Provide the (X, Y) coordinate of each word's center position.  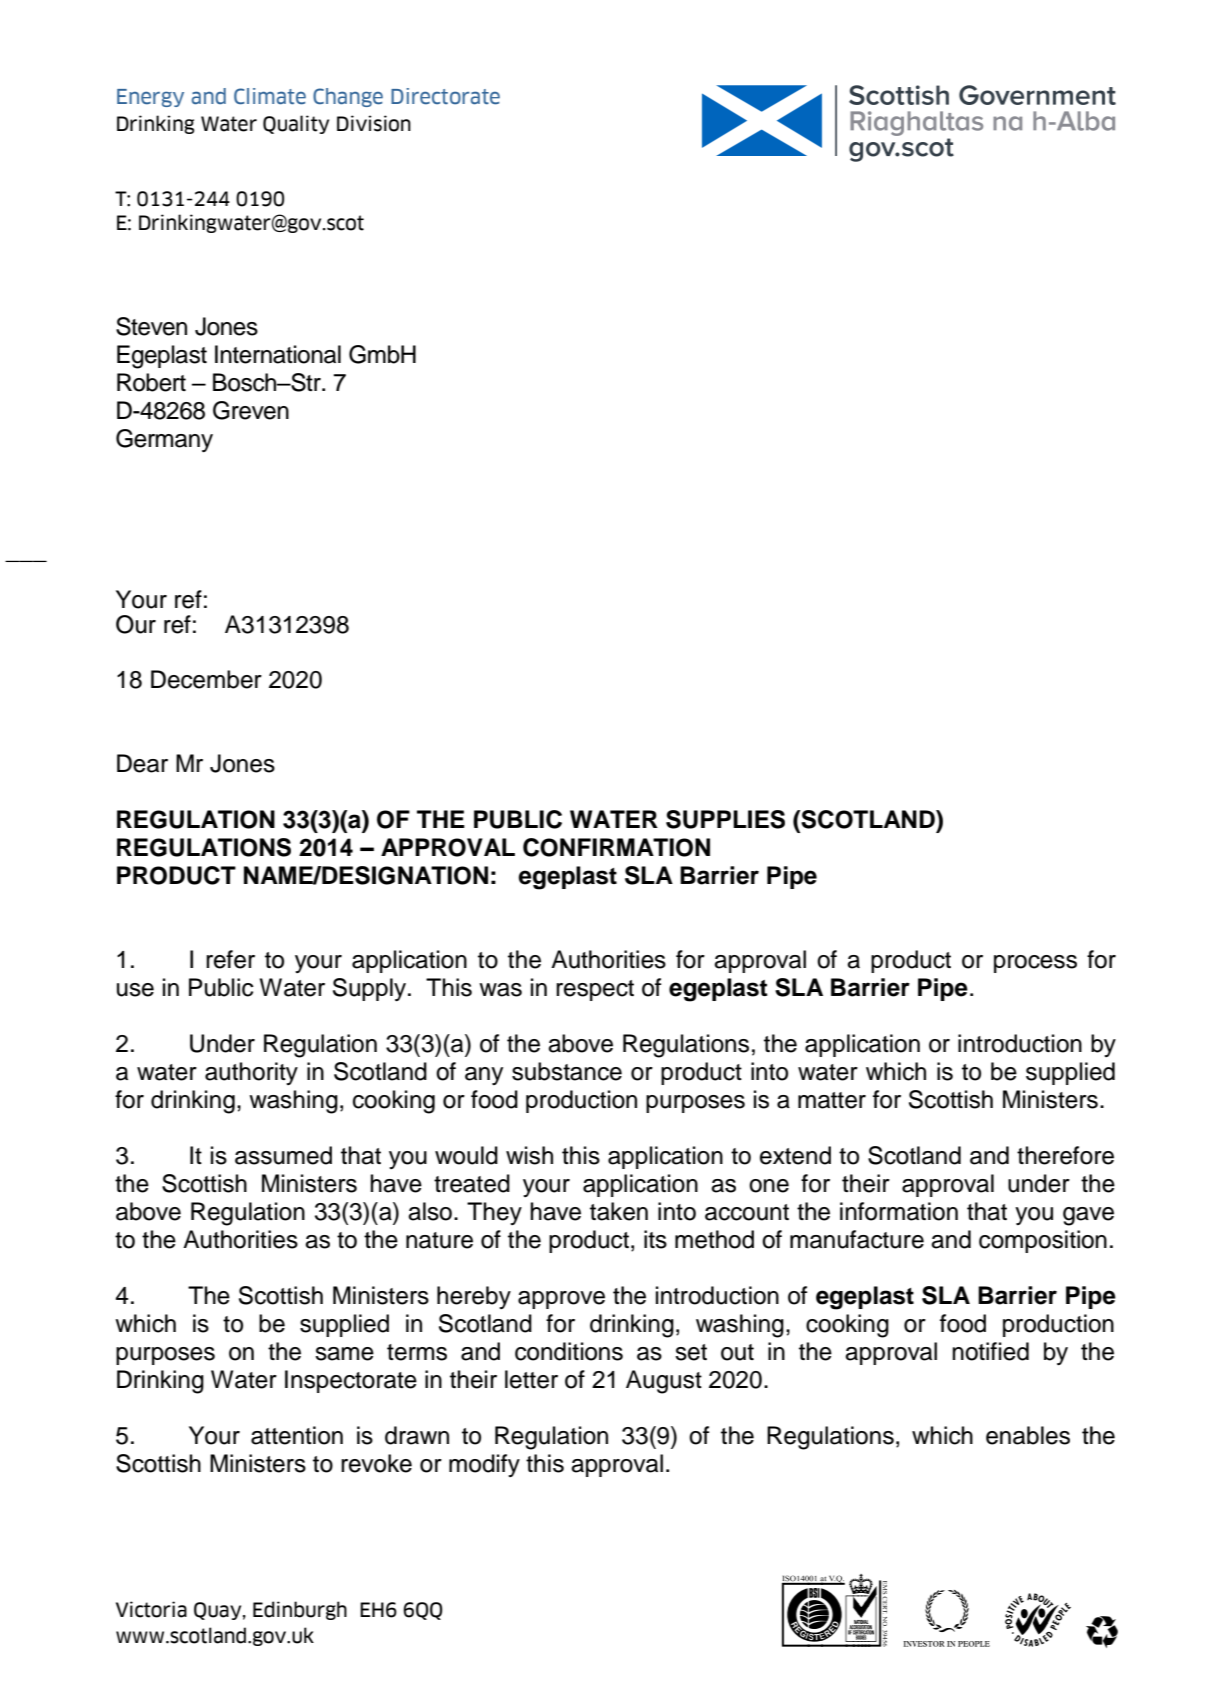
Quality (296, 124)
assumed (283, 1155)
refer (230, 959)
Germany (164, 440)
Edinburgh (300, 1610)
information (899, 1211)
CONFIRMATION (616, 847)
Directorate (445, 96)
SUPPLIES (725, 819)
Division (374, 123)
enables (1028, 1435)
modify (484, 1465)
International (278, 354)
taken (619, 1211)
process (1035, 964)
